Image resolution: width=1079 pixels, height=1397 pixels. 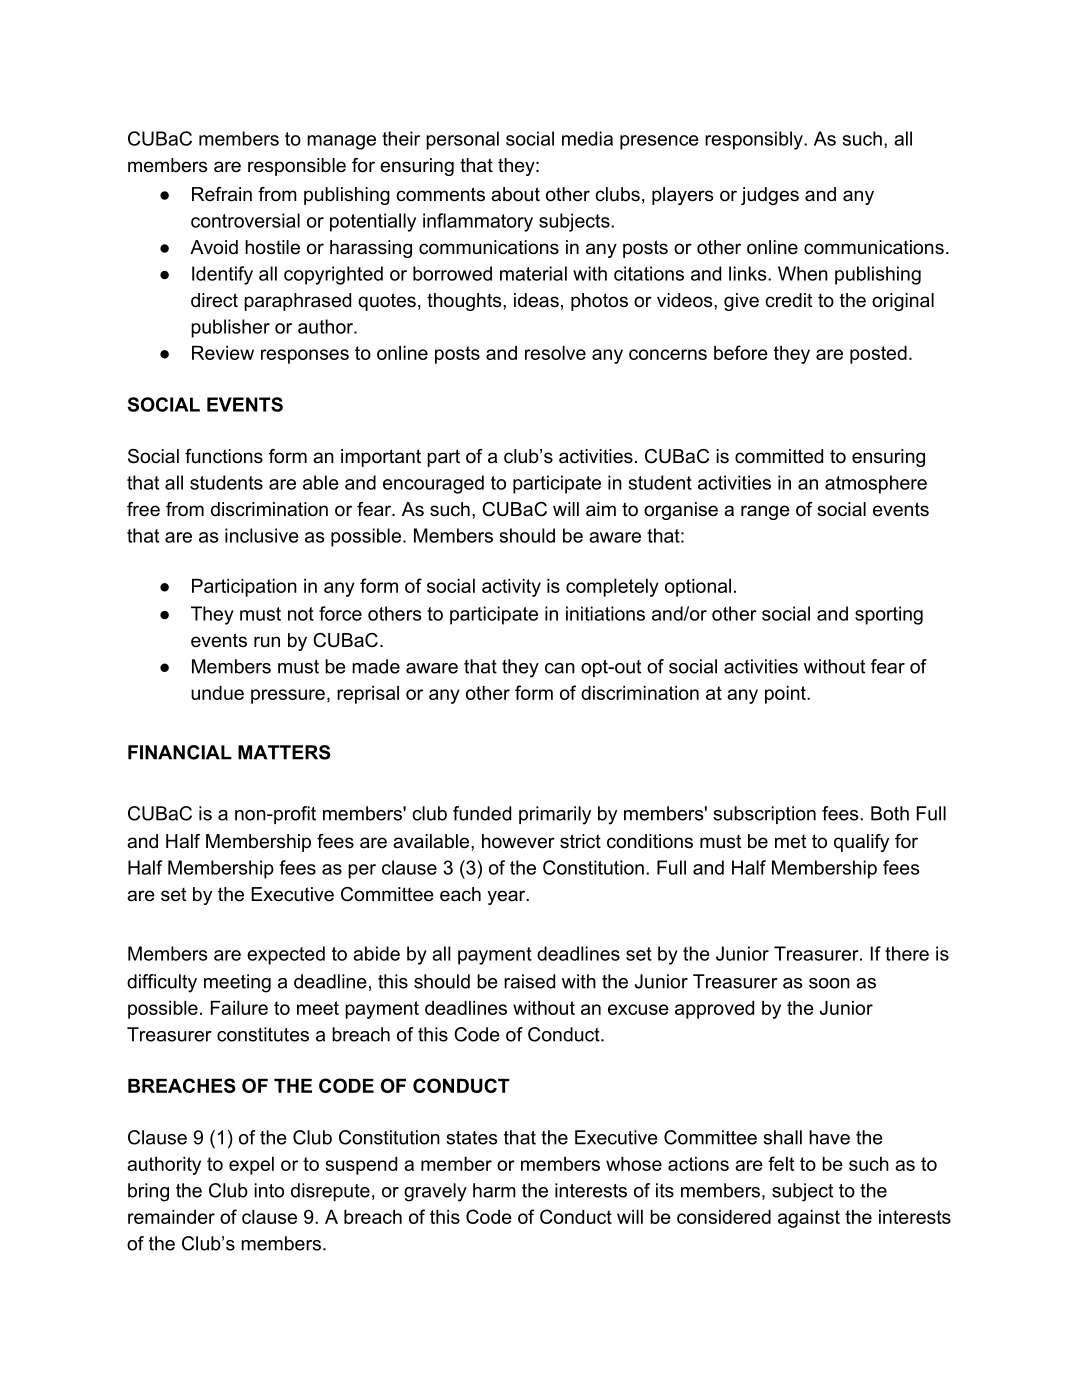 What do you see at coordinates (224, 456) in the document?
I see `functions` at bounding box center [224, 456].
